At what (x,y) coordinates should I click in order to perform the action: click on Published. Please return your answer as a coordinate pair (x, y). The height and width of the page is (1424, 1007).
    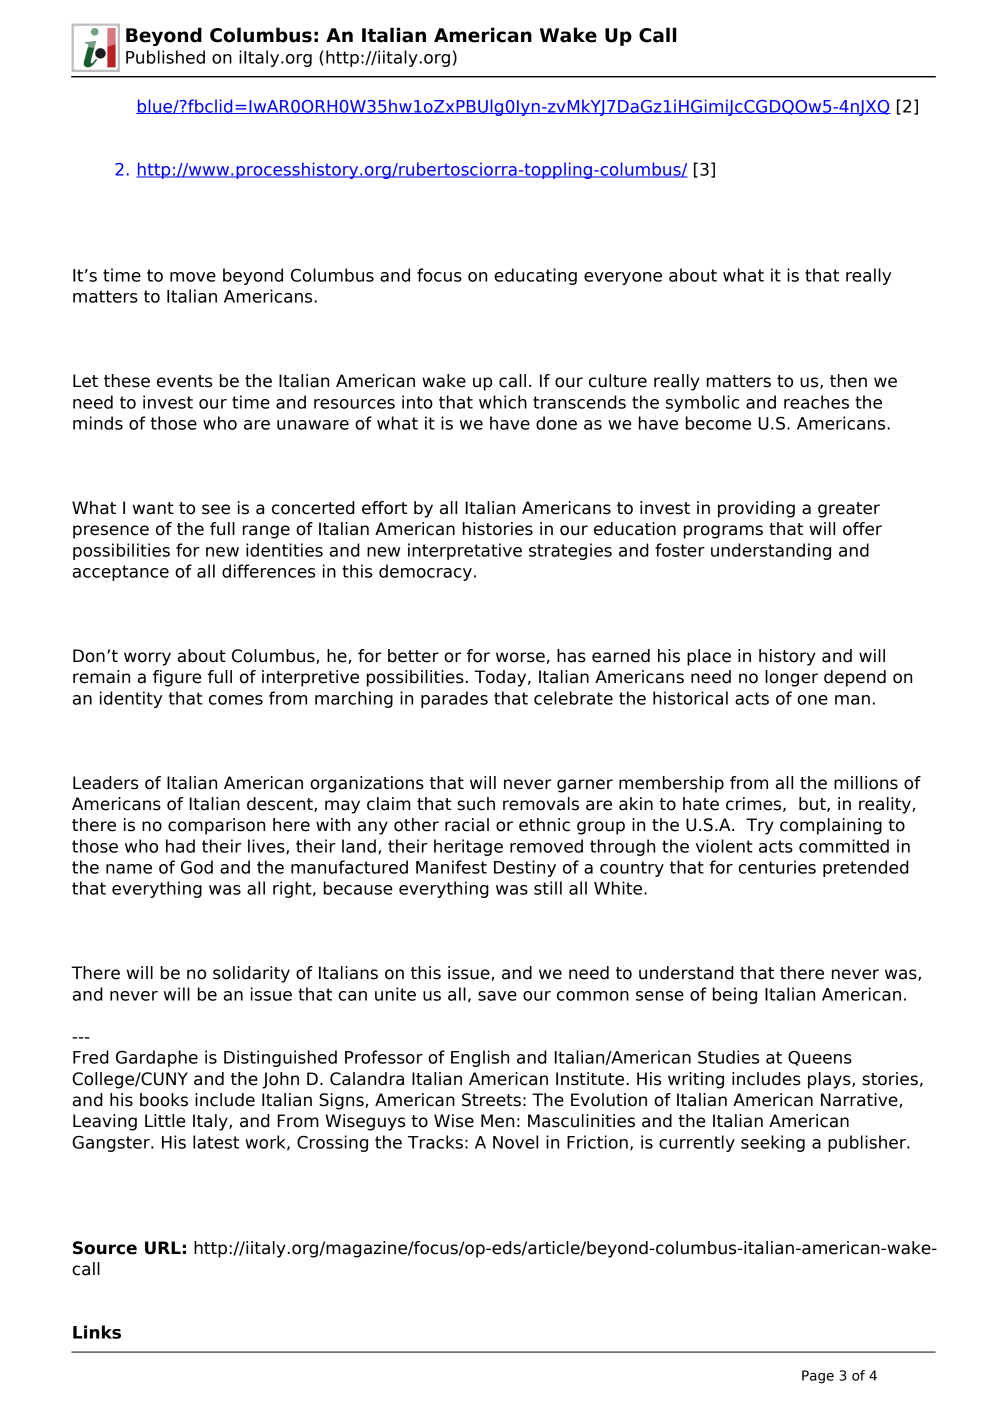
    Looking at the image, I should click on (165, 57).
